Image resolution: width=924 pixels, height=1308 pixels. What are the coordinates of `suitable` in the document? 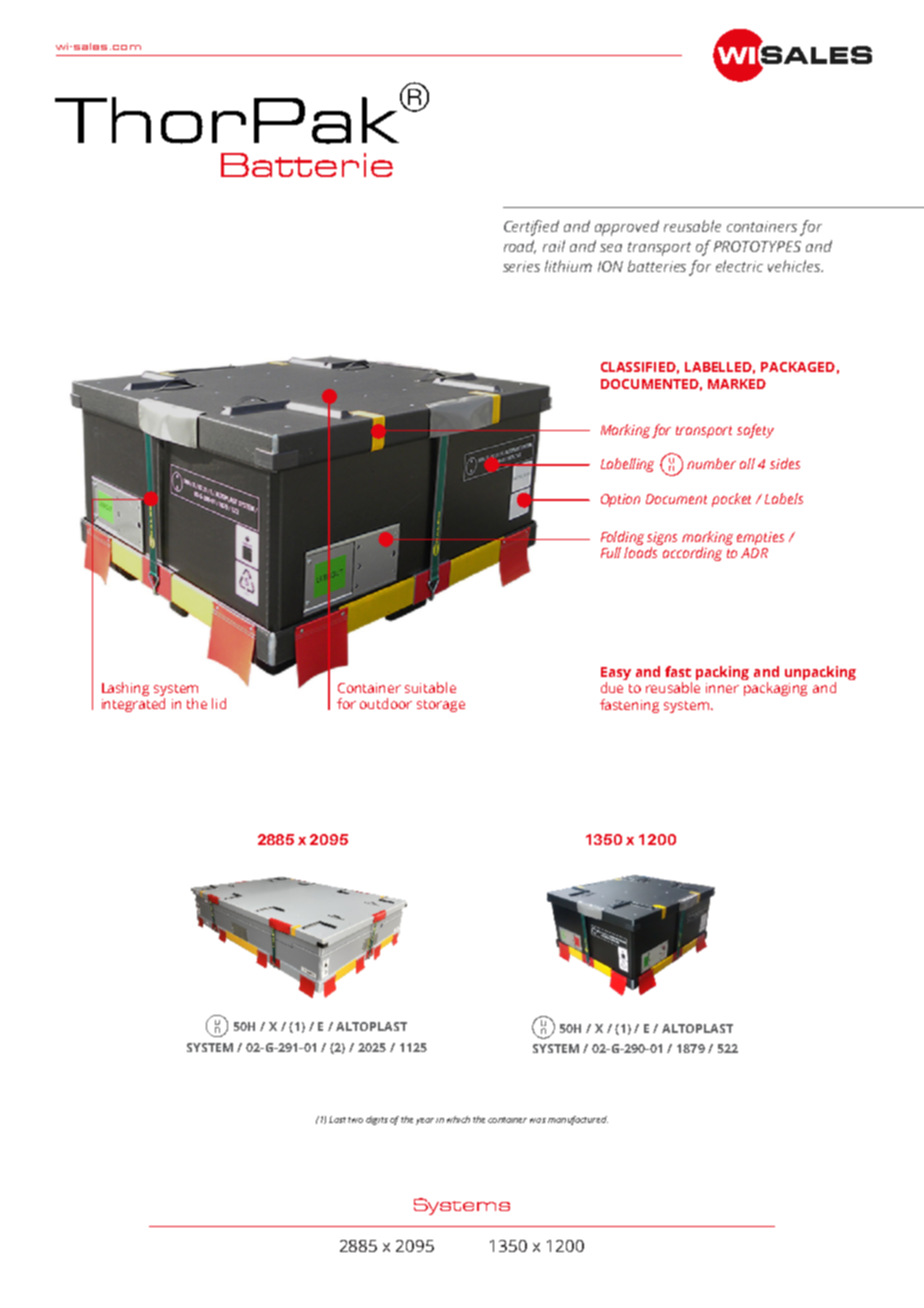 It's located at (430, 687).
